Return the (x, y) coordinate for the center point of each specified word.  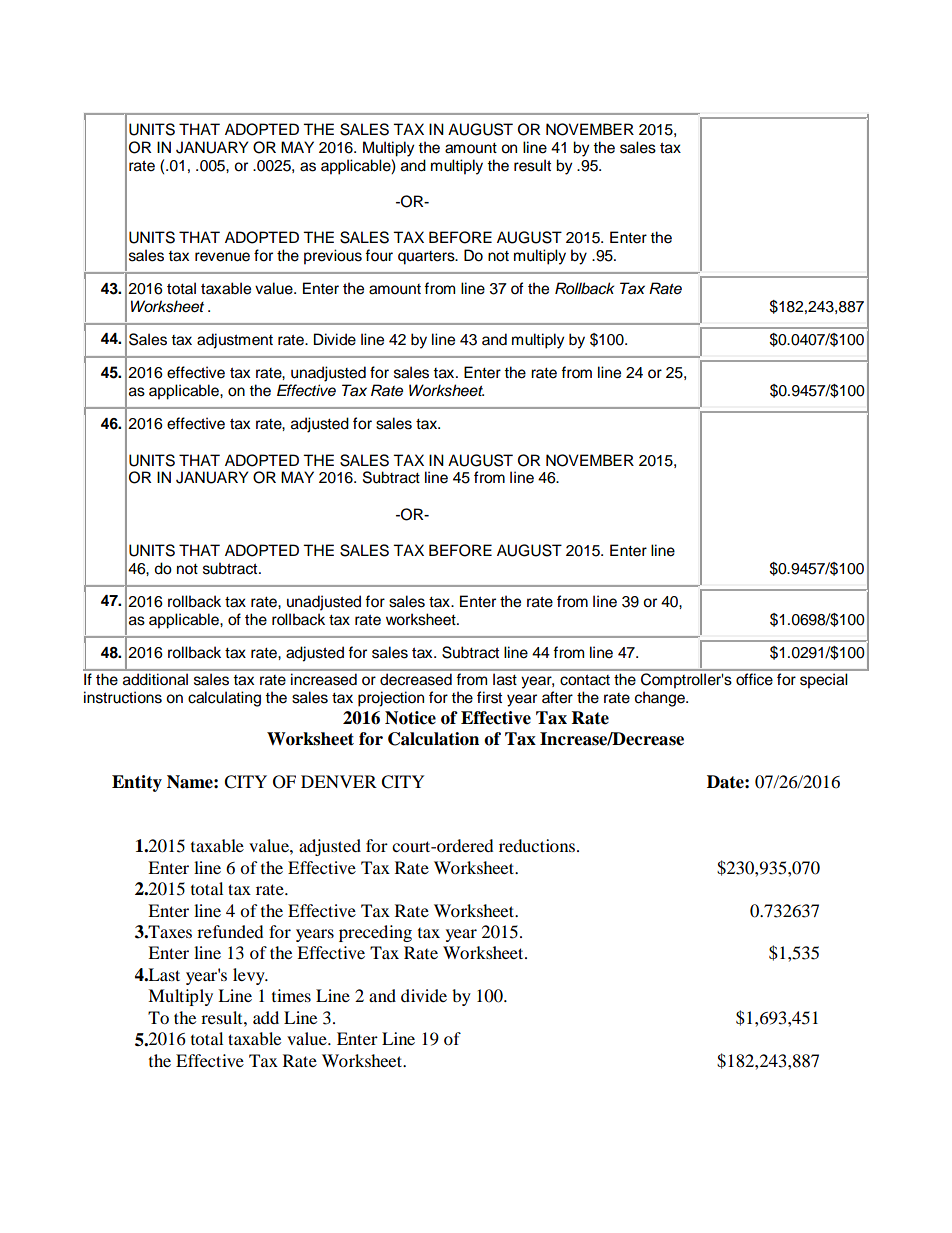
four (379, 255)
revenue (222, 257)
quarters (427, 258)
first (489, 697)
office (754, 679)
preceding (375, 933)
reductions (538, 845)
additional (155, 679)
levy (250, 976)
